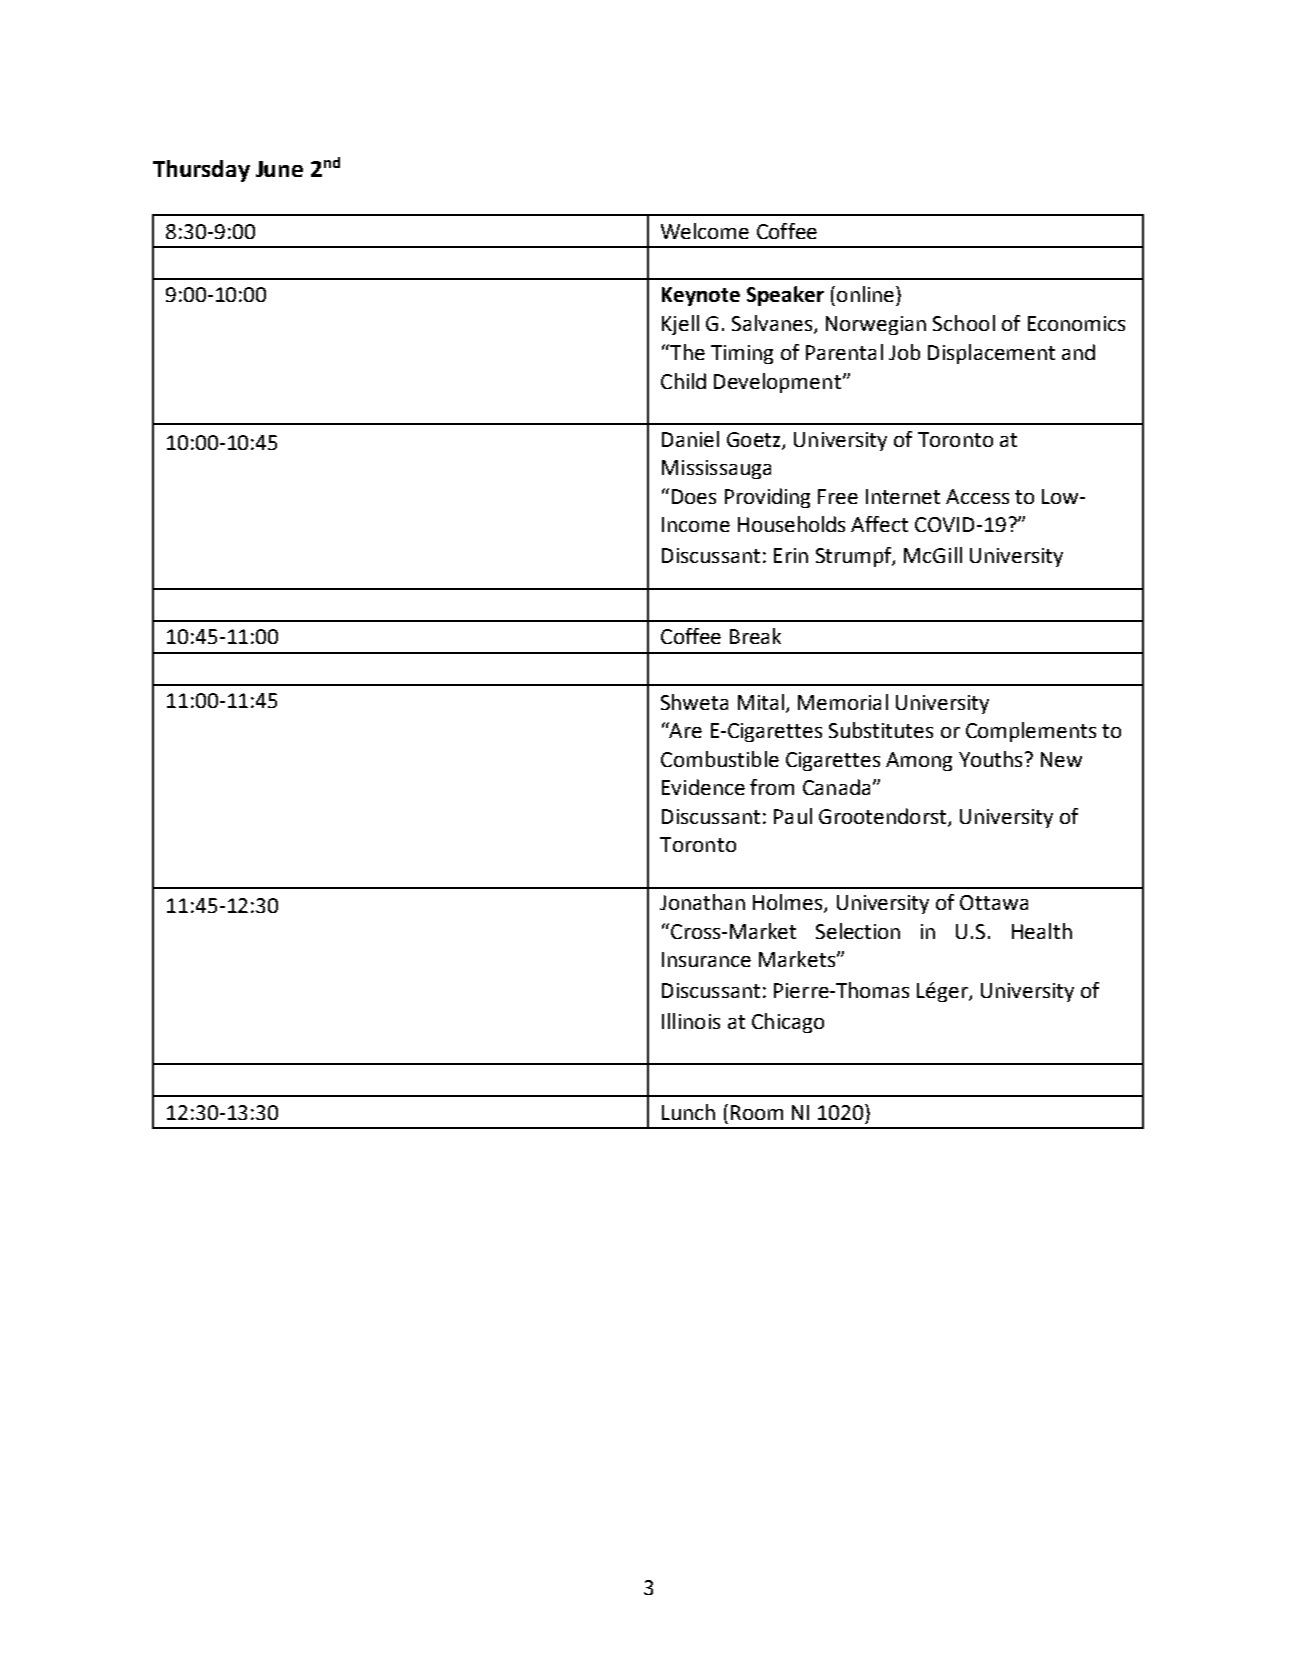 This page has width=1296, height=1677. What do you see at coordinates (788, 1023) in the page?
I see `Chicago` at bounding box center [788, 1023].
